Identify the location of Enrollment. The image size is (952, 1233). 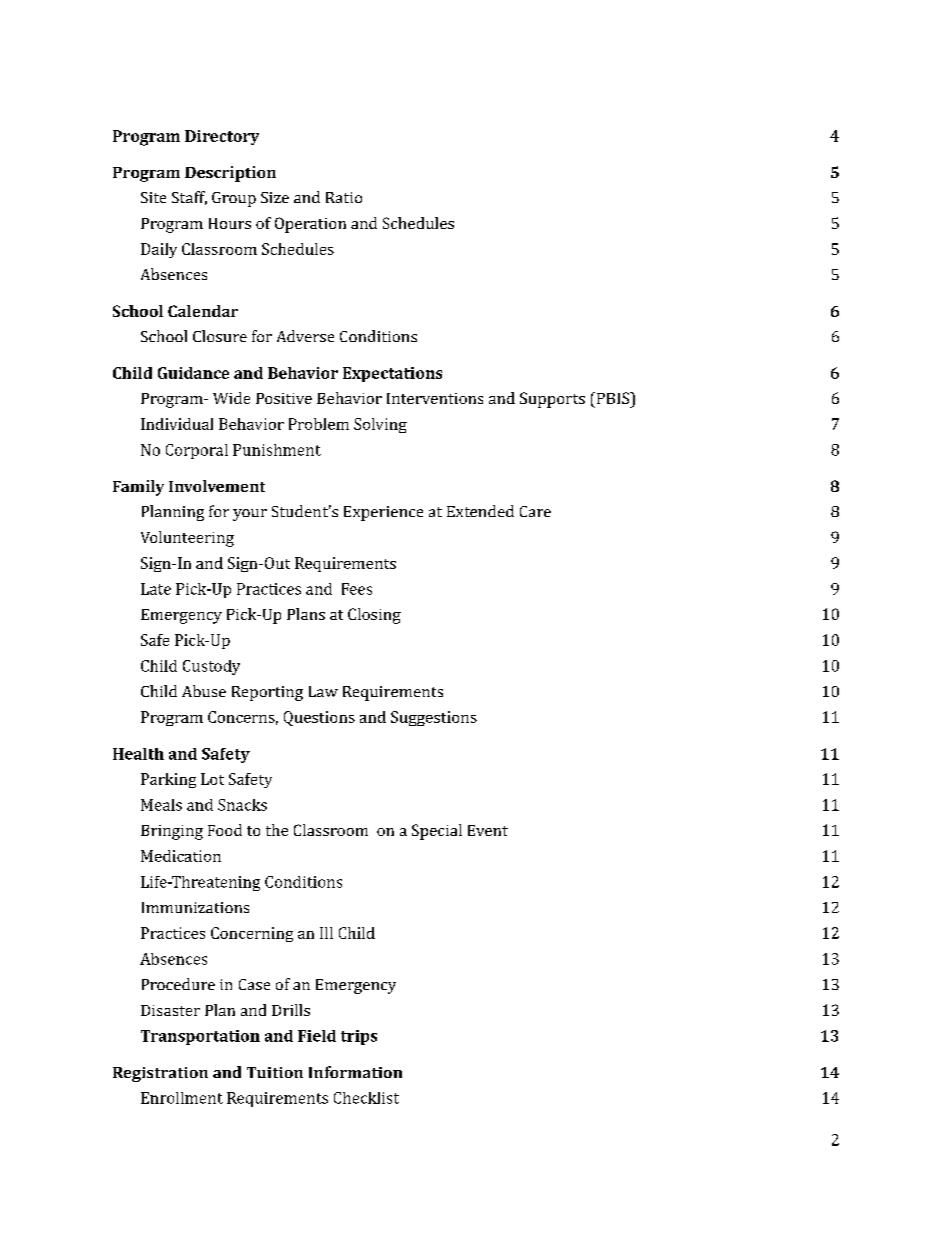
(182, 1098).
